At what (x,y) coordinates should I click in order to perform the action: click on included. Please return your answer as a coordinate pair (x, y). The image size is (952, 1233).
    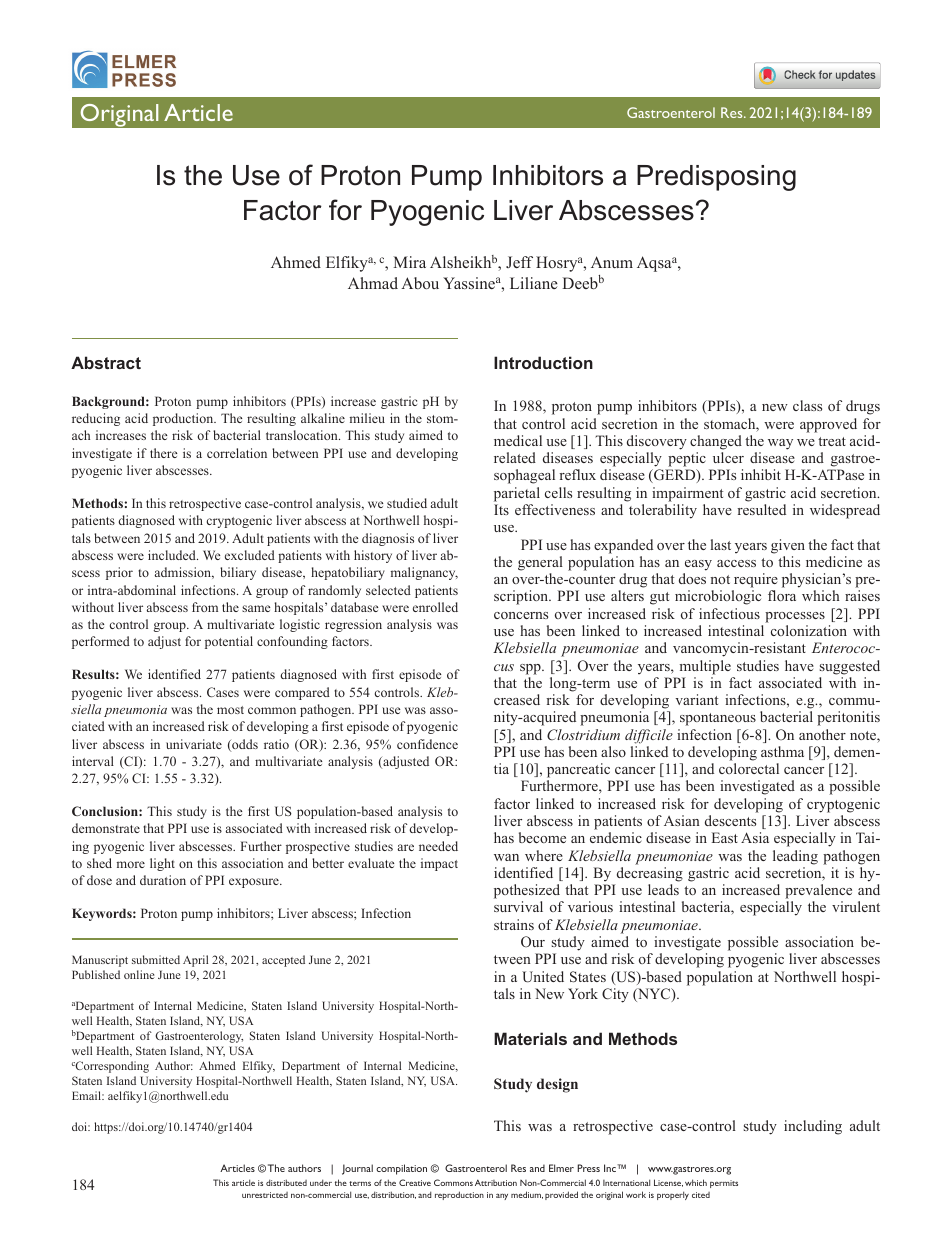
    Looking at the image, I should click on (173, 555).
